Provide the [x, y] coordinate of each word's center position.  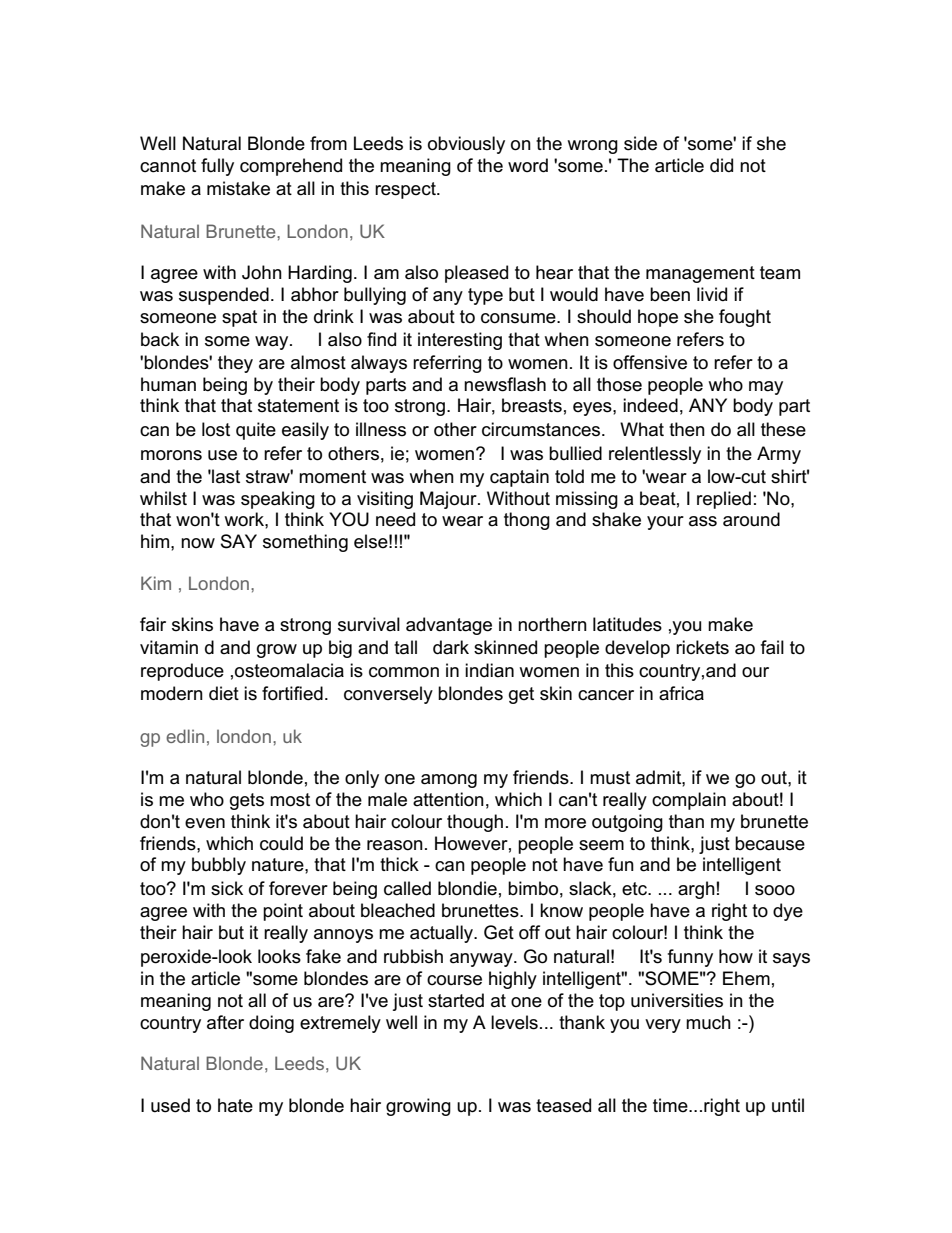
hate [235, 1105]
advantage [449, 626]
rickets [702, 647]
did [721, 165]
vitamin [169, 647]
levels [514, 1022]
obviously [466, 145]
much [708, 1022]
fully [217, 167]
